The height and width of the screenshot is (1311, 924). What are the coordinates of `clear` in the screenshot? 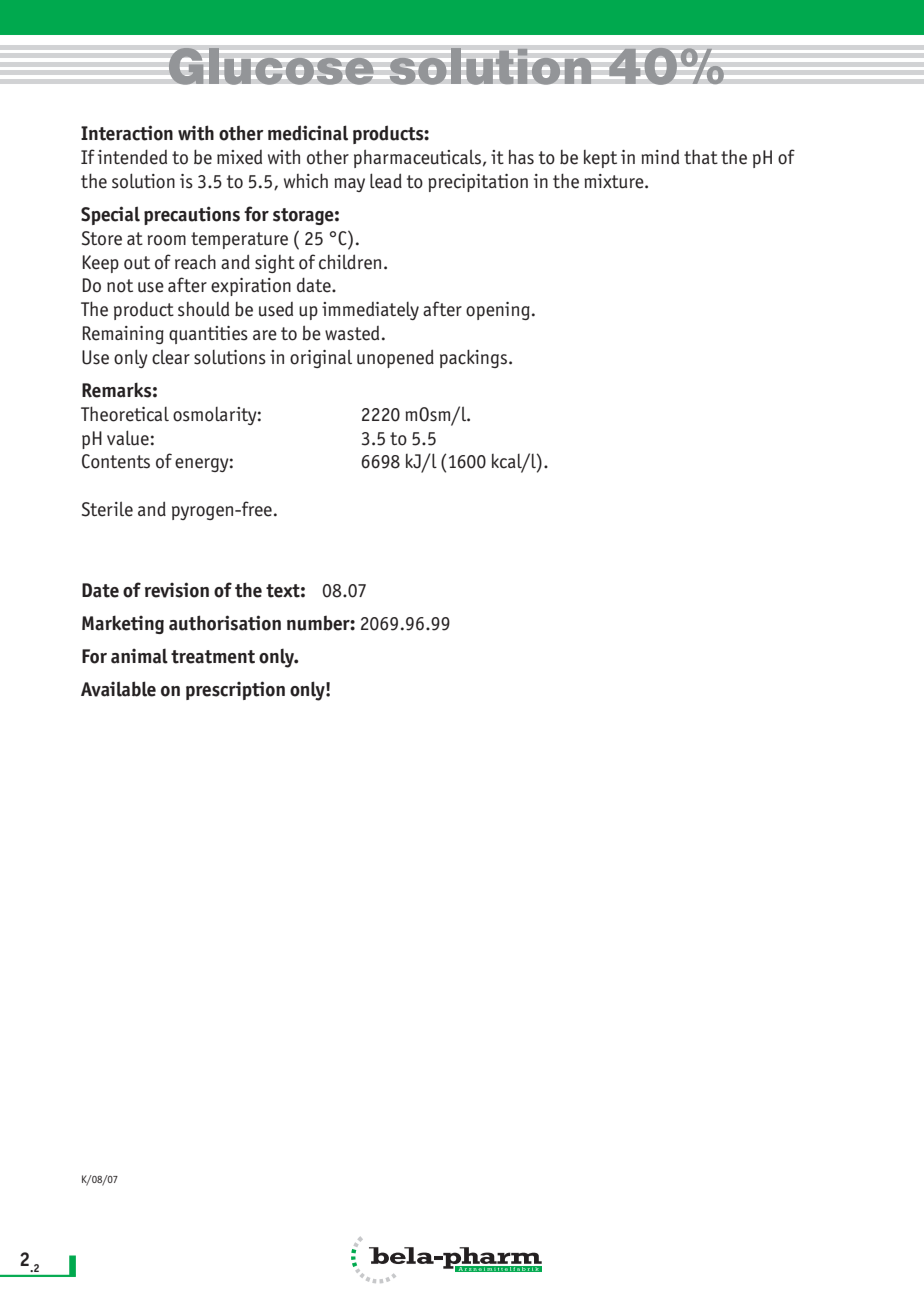 It's located at (171, 357).
